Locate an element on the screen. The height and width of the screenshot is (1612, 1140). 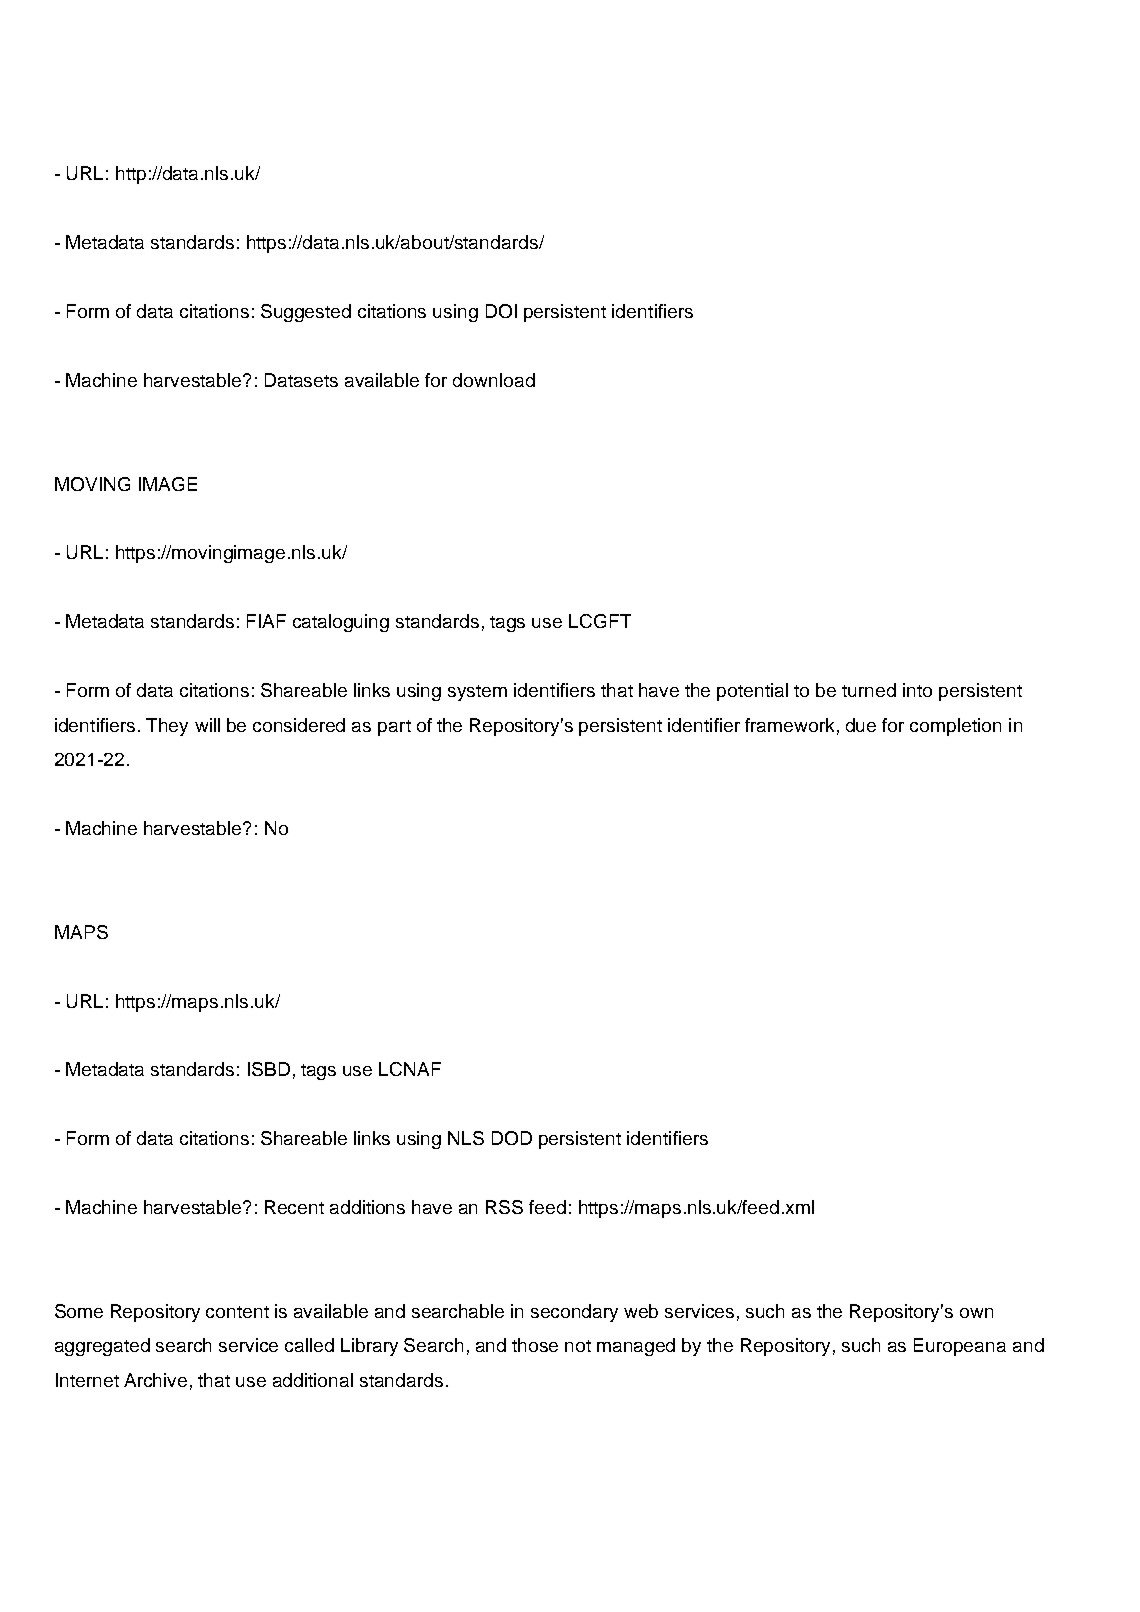
RSS is located at coordinates (504, 1207).
